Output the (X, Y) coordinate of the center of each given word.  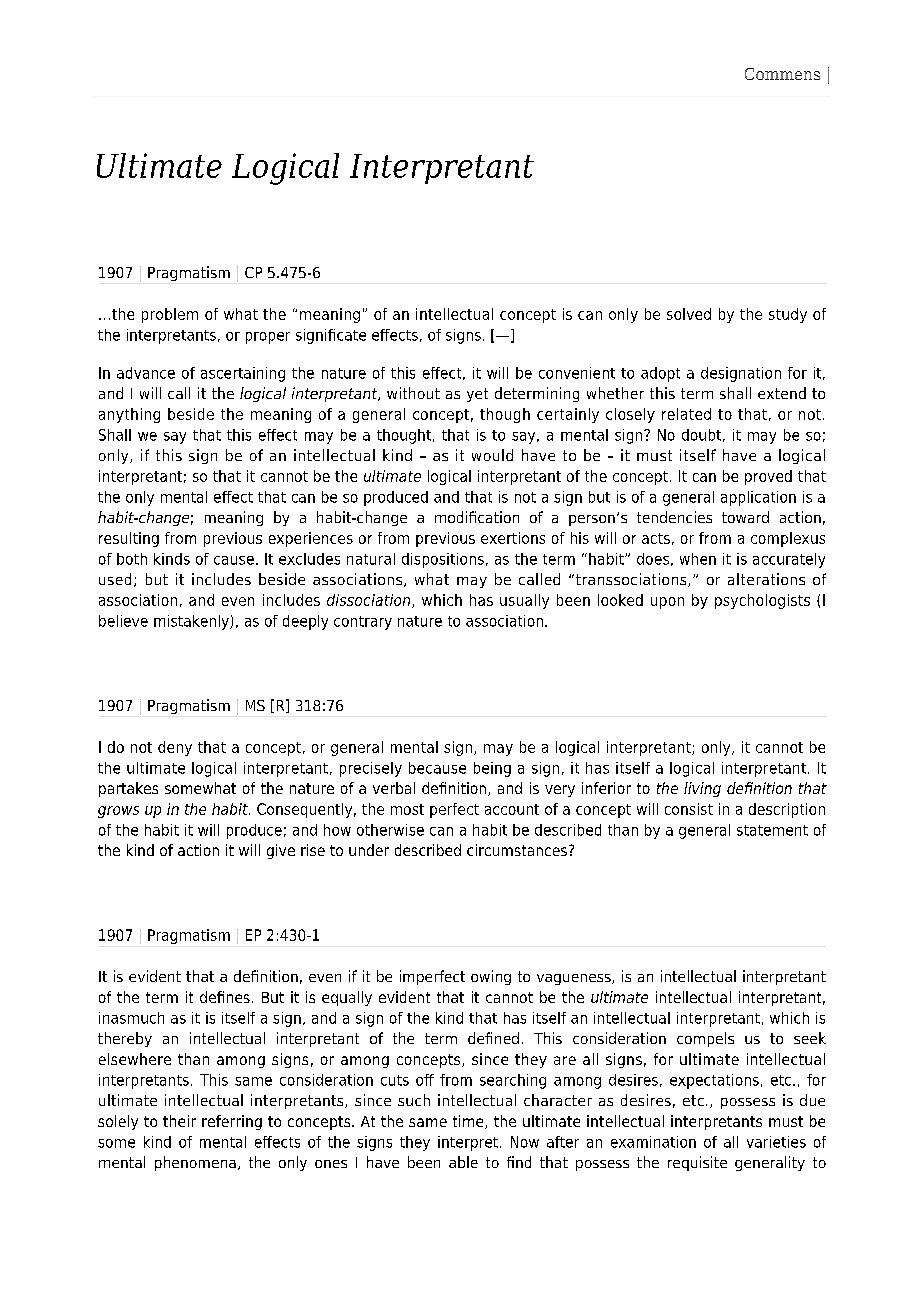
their (179, 1121)
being (492, 769)
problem (170, 315)
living (702, 789)
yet (477, 395)
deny (175, 748)
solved (689, 314)
